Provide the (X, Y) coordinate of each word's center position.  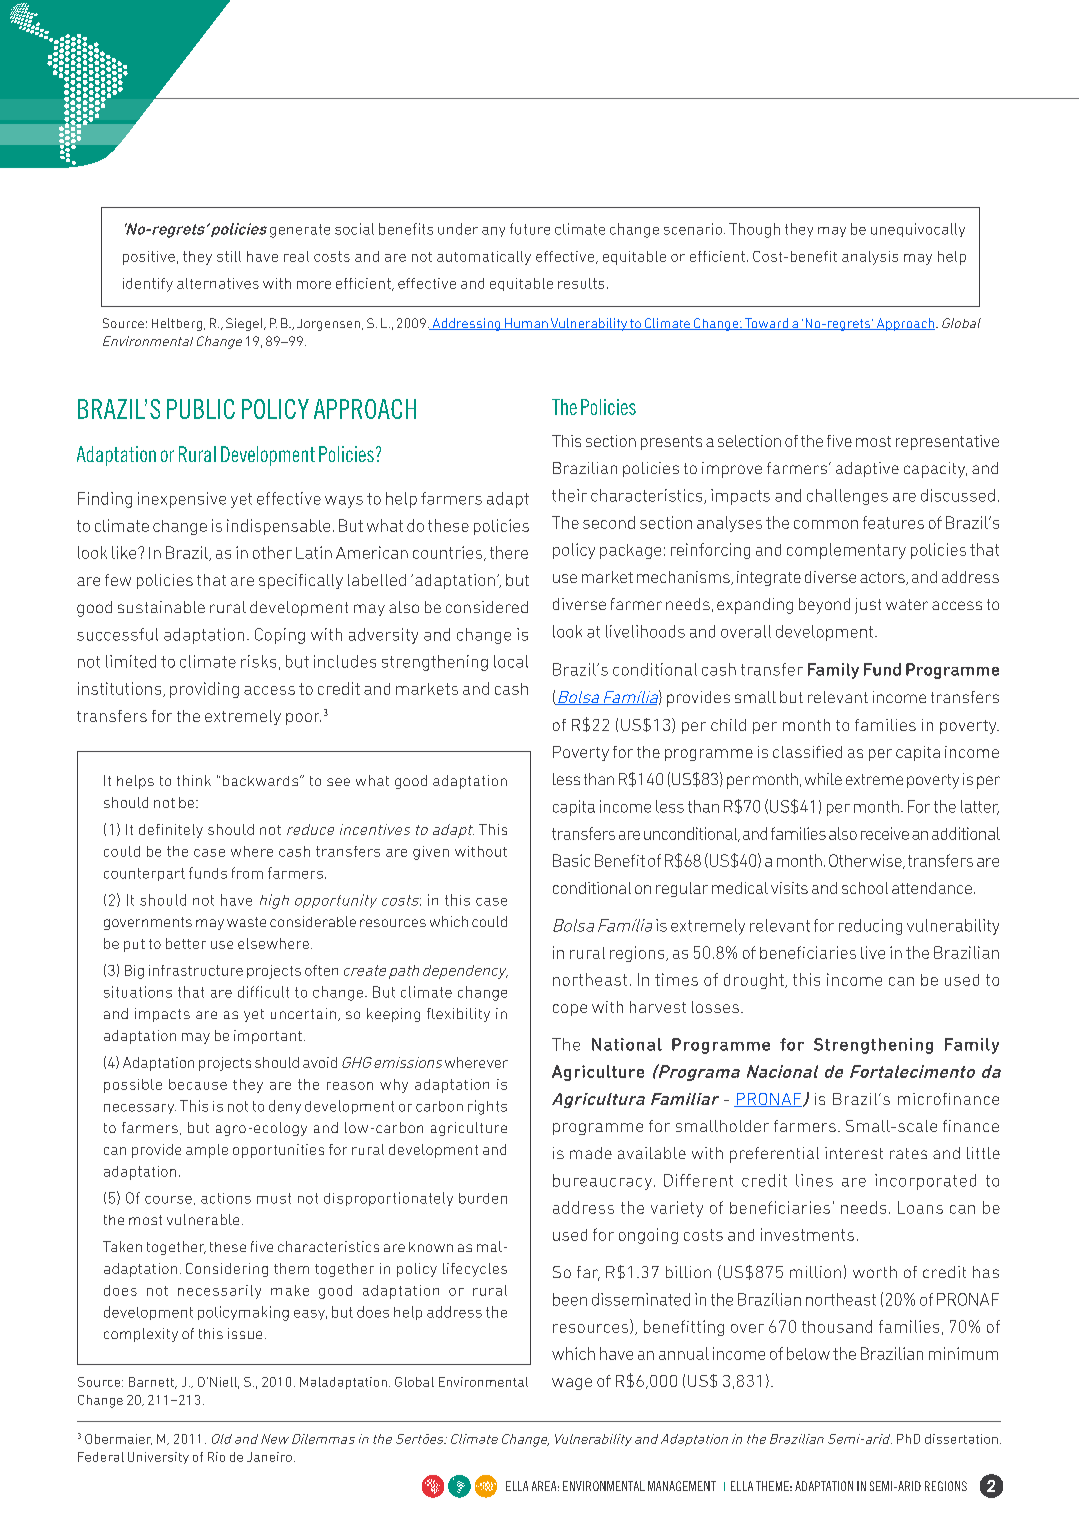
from (247, 873)
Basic (571, 860)
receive (885, 833)
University (158, 1458)
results (581, 283)
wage (572, 1384)
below (808, 1353)
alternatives (218, 283)
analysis (870, 258)
